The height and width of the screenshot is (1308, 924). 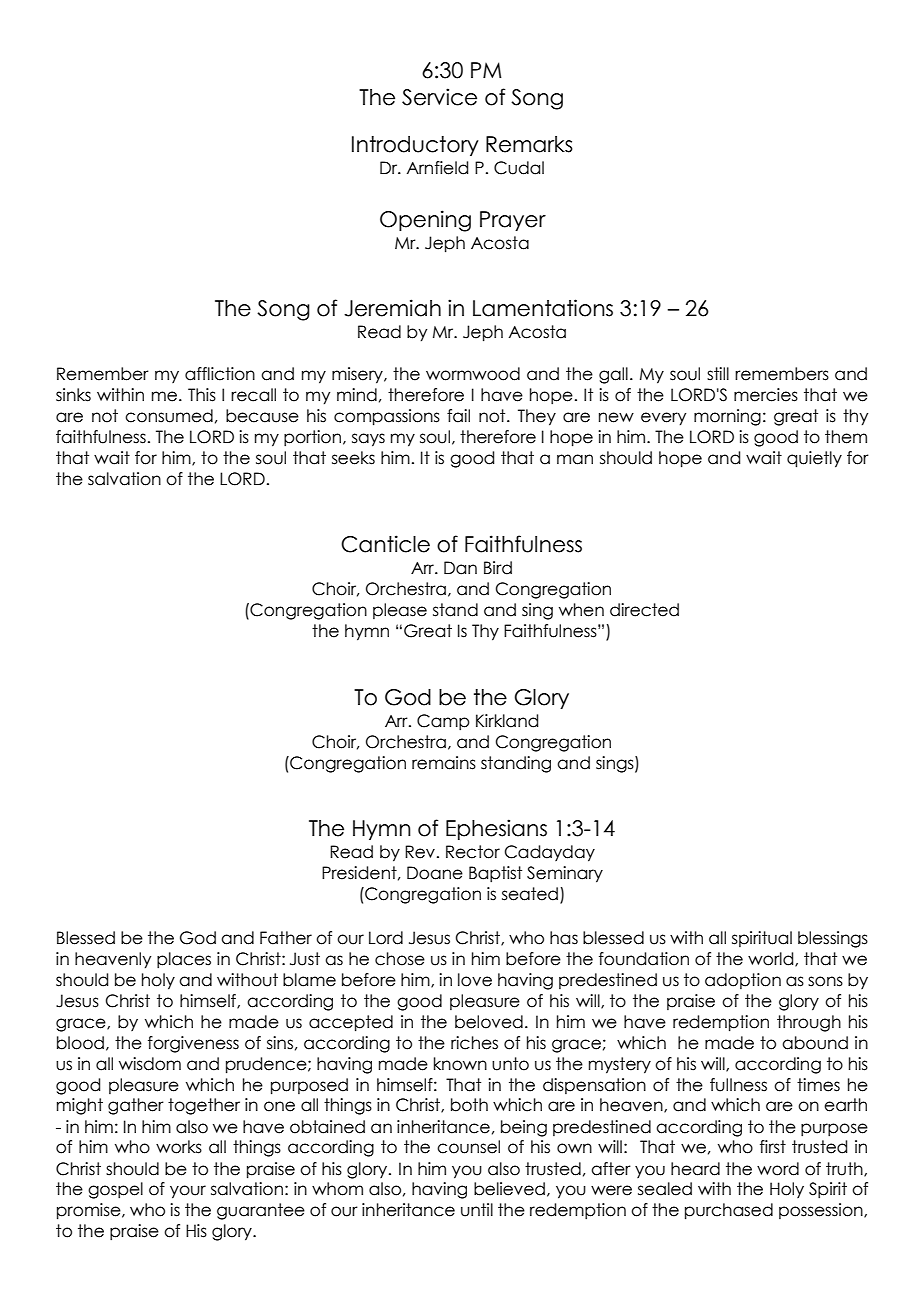 I want to click on please, so click(x=400, y=611).
